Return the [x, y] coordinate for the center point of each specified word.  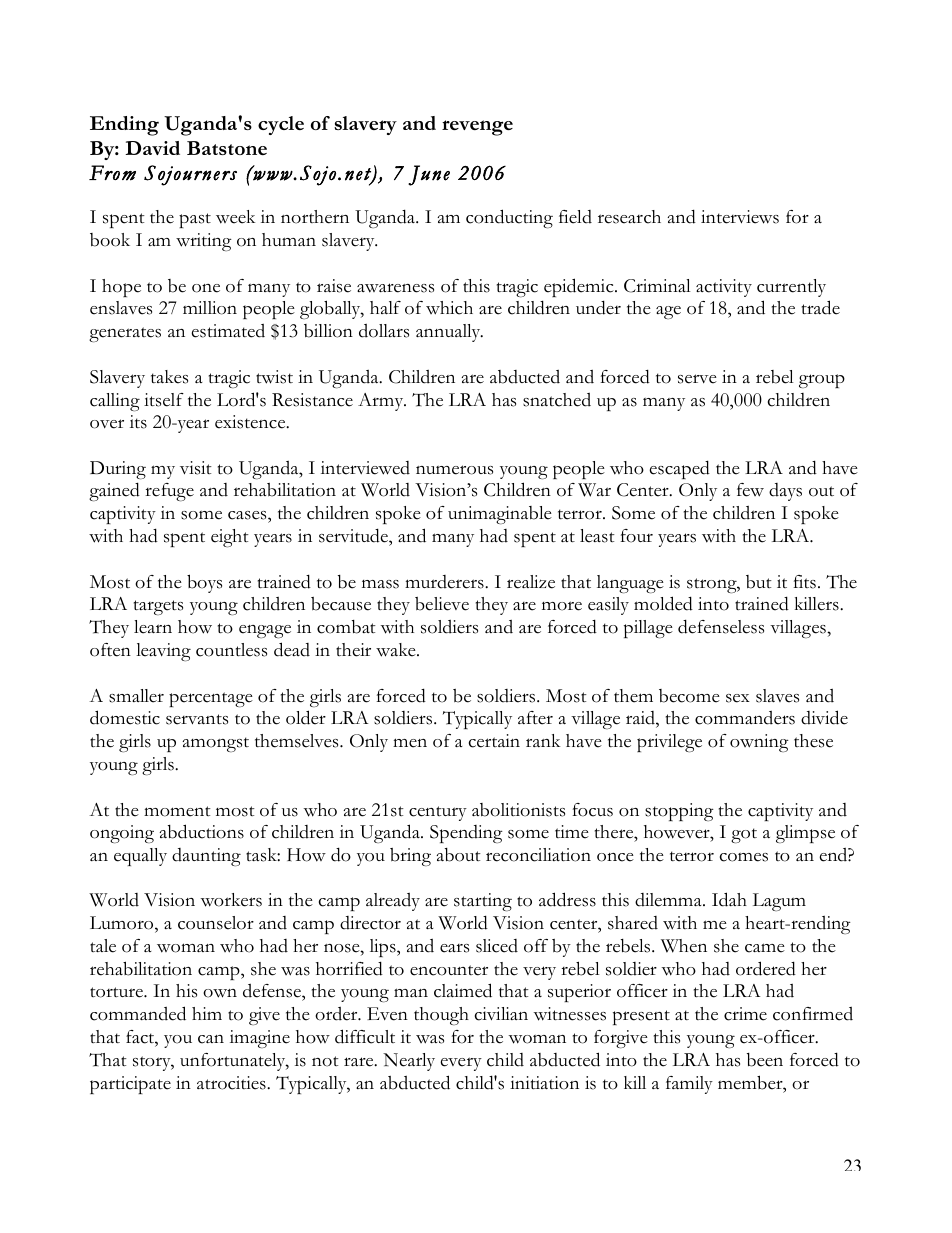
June [429, 175]
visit [196, 468]
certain [494, 741]
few [750, 490]
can [211, 1039]
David [153, 148]
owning [759, 743]
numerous [454, 470]
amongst [215, 744]
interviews [740, 217]
